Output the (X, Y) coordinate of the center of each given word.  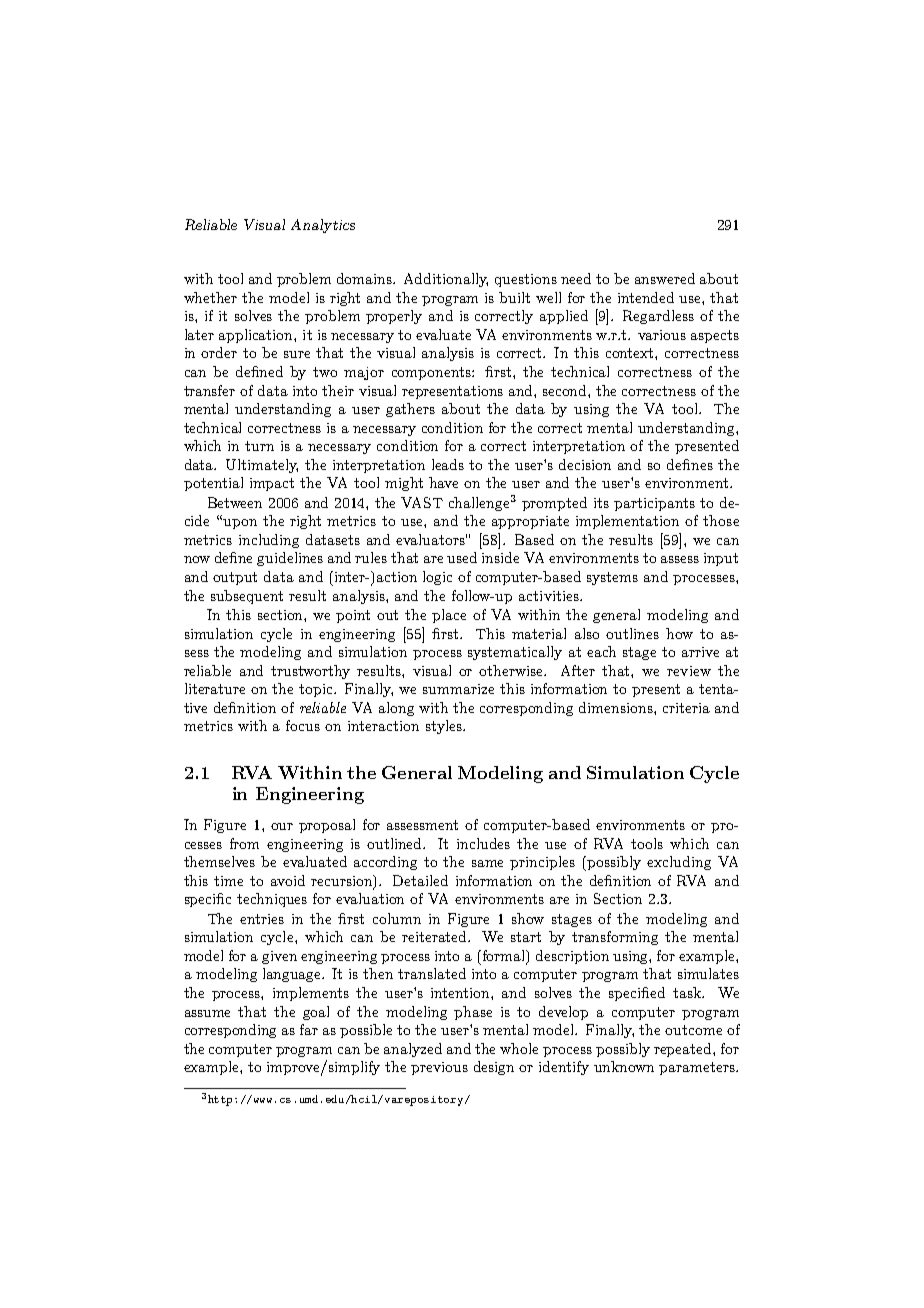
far (309, 1029)
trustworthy (310, 672)
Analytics (323, 226)
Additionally (446, 280)
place (449, 616)
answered (665, 278)
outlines (632, 633)
